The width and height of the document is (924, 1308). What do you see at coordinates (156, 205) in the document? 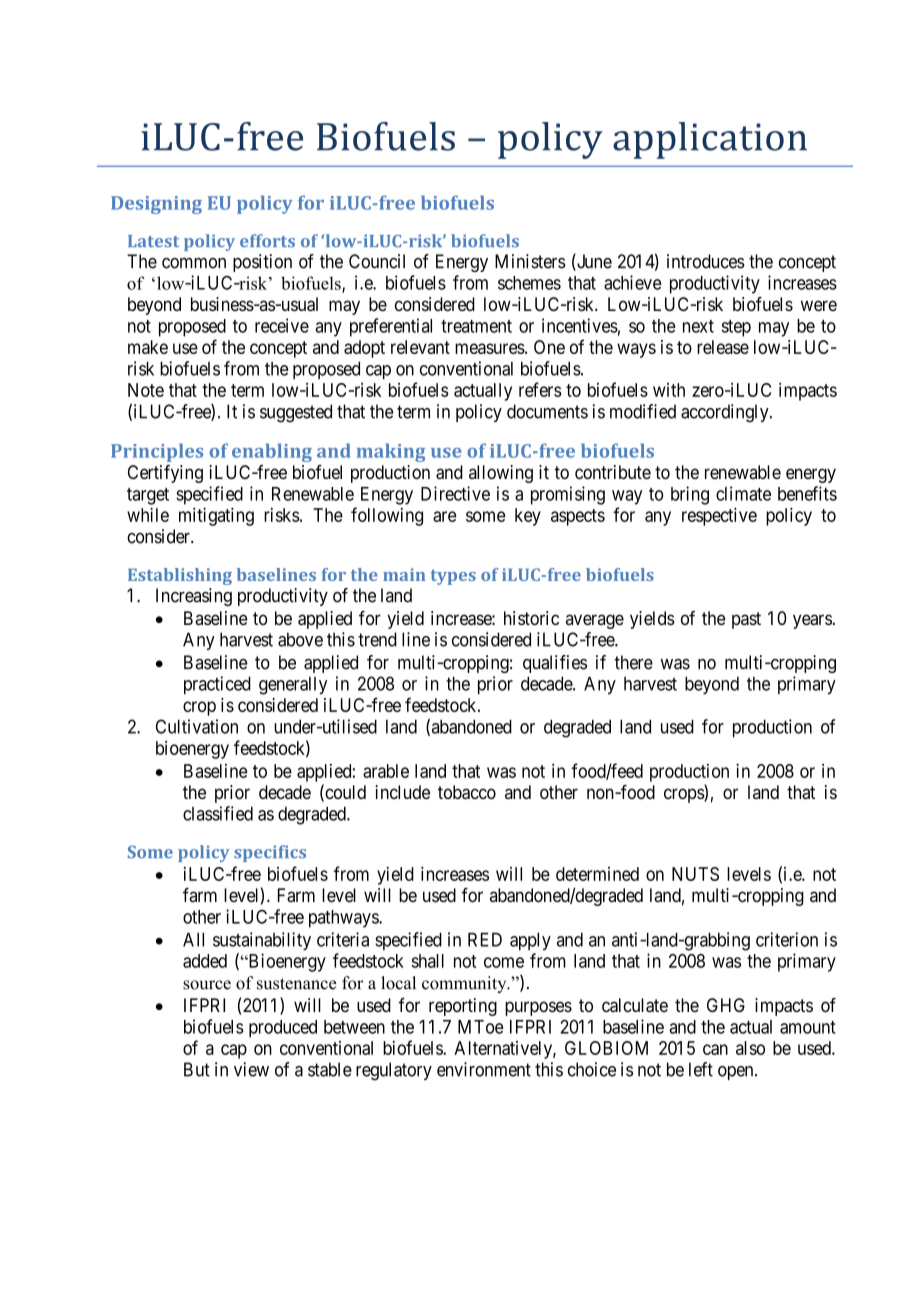
I see `Designing` at bounding box center [156, 205].
